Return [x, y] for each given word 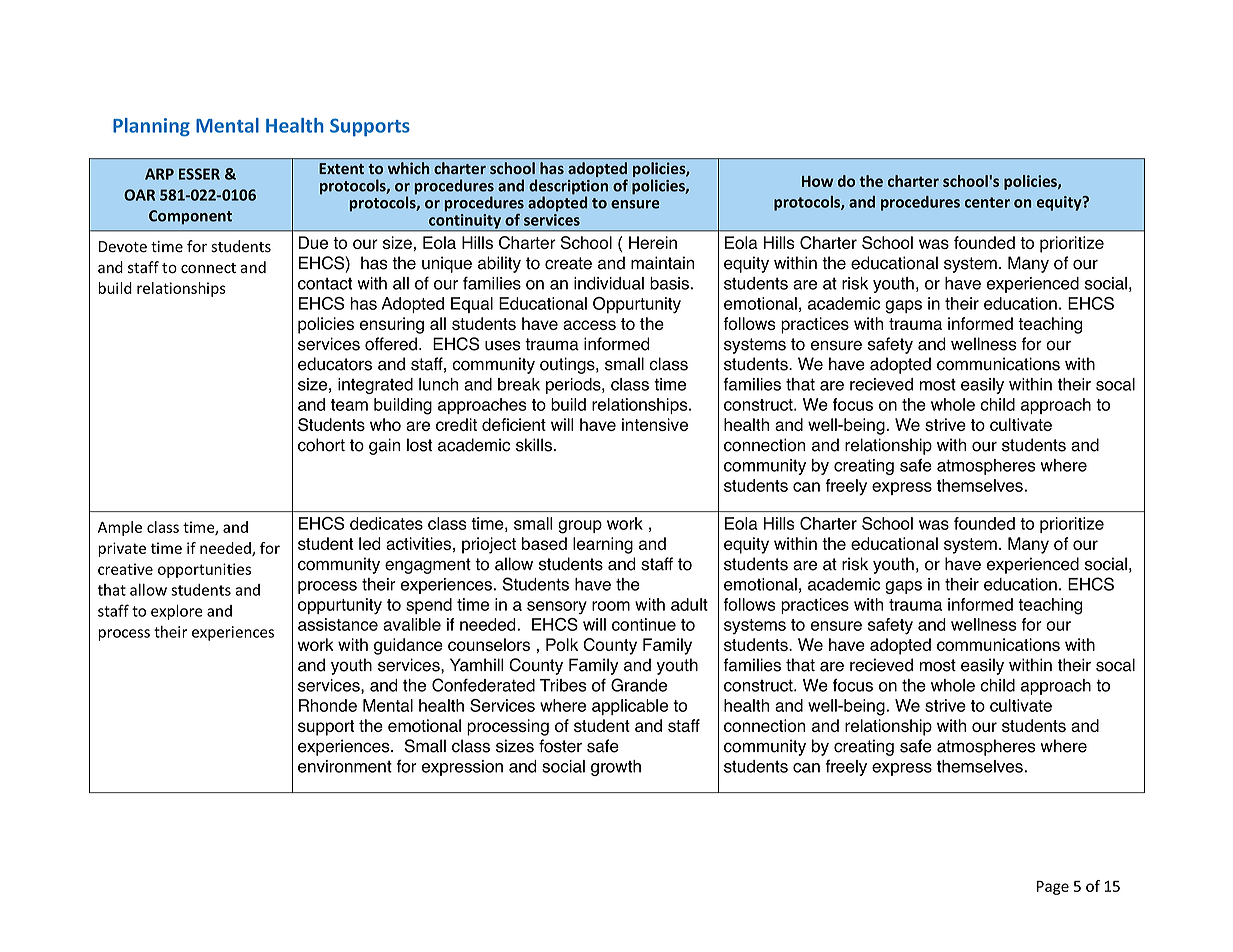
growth [616, 768]
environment [345, 766]
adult [689, 604]
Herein [653, 242]
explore [177, 612]
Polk [562, 644]
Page [1053, 888]
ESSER [199, 174]
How [817, 181]
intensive [655, 424]
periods [574, 386]
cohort [321, 445]
